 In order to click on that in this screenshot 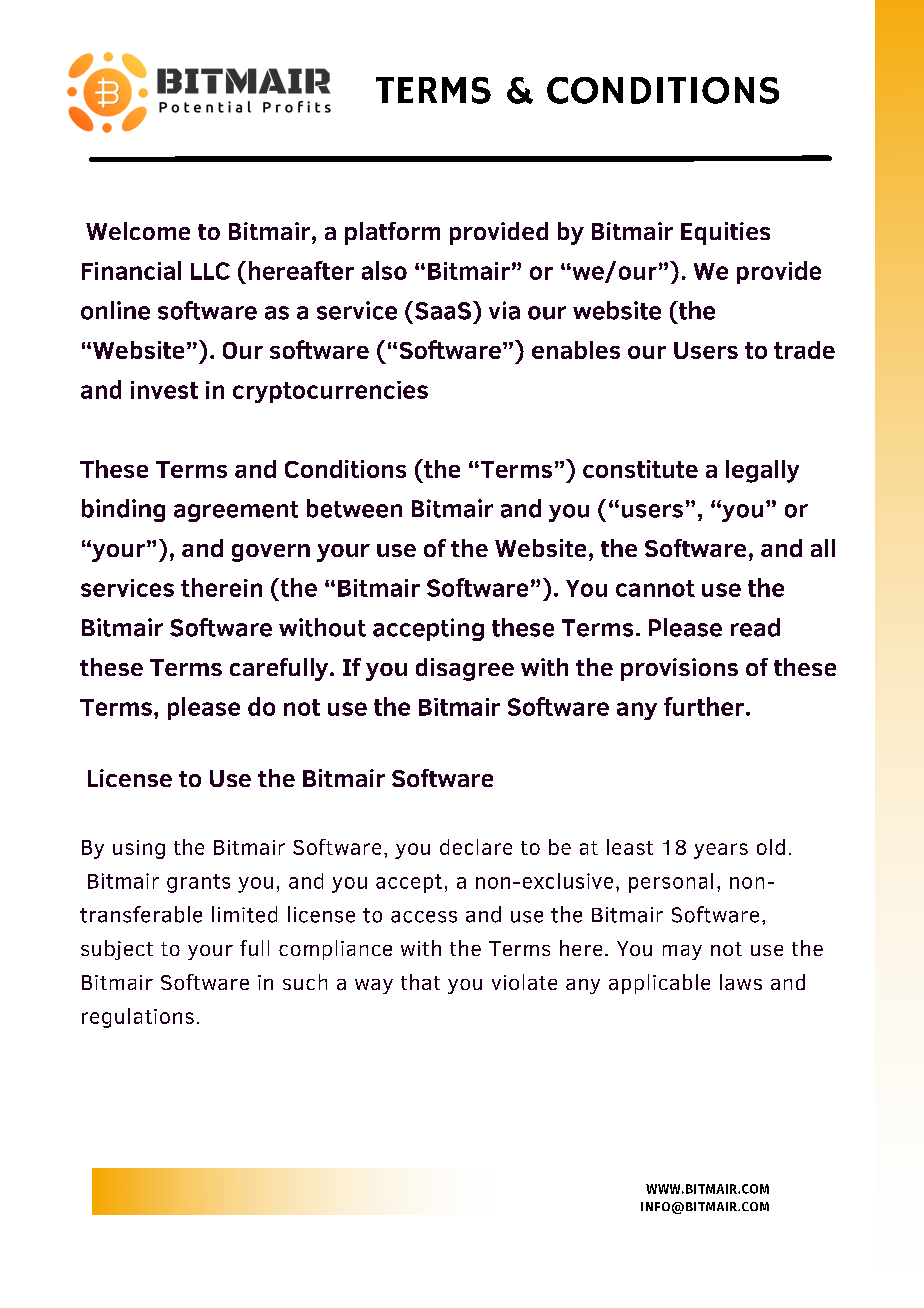, I will do `click(420, 982)`.
